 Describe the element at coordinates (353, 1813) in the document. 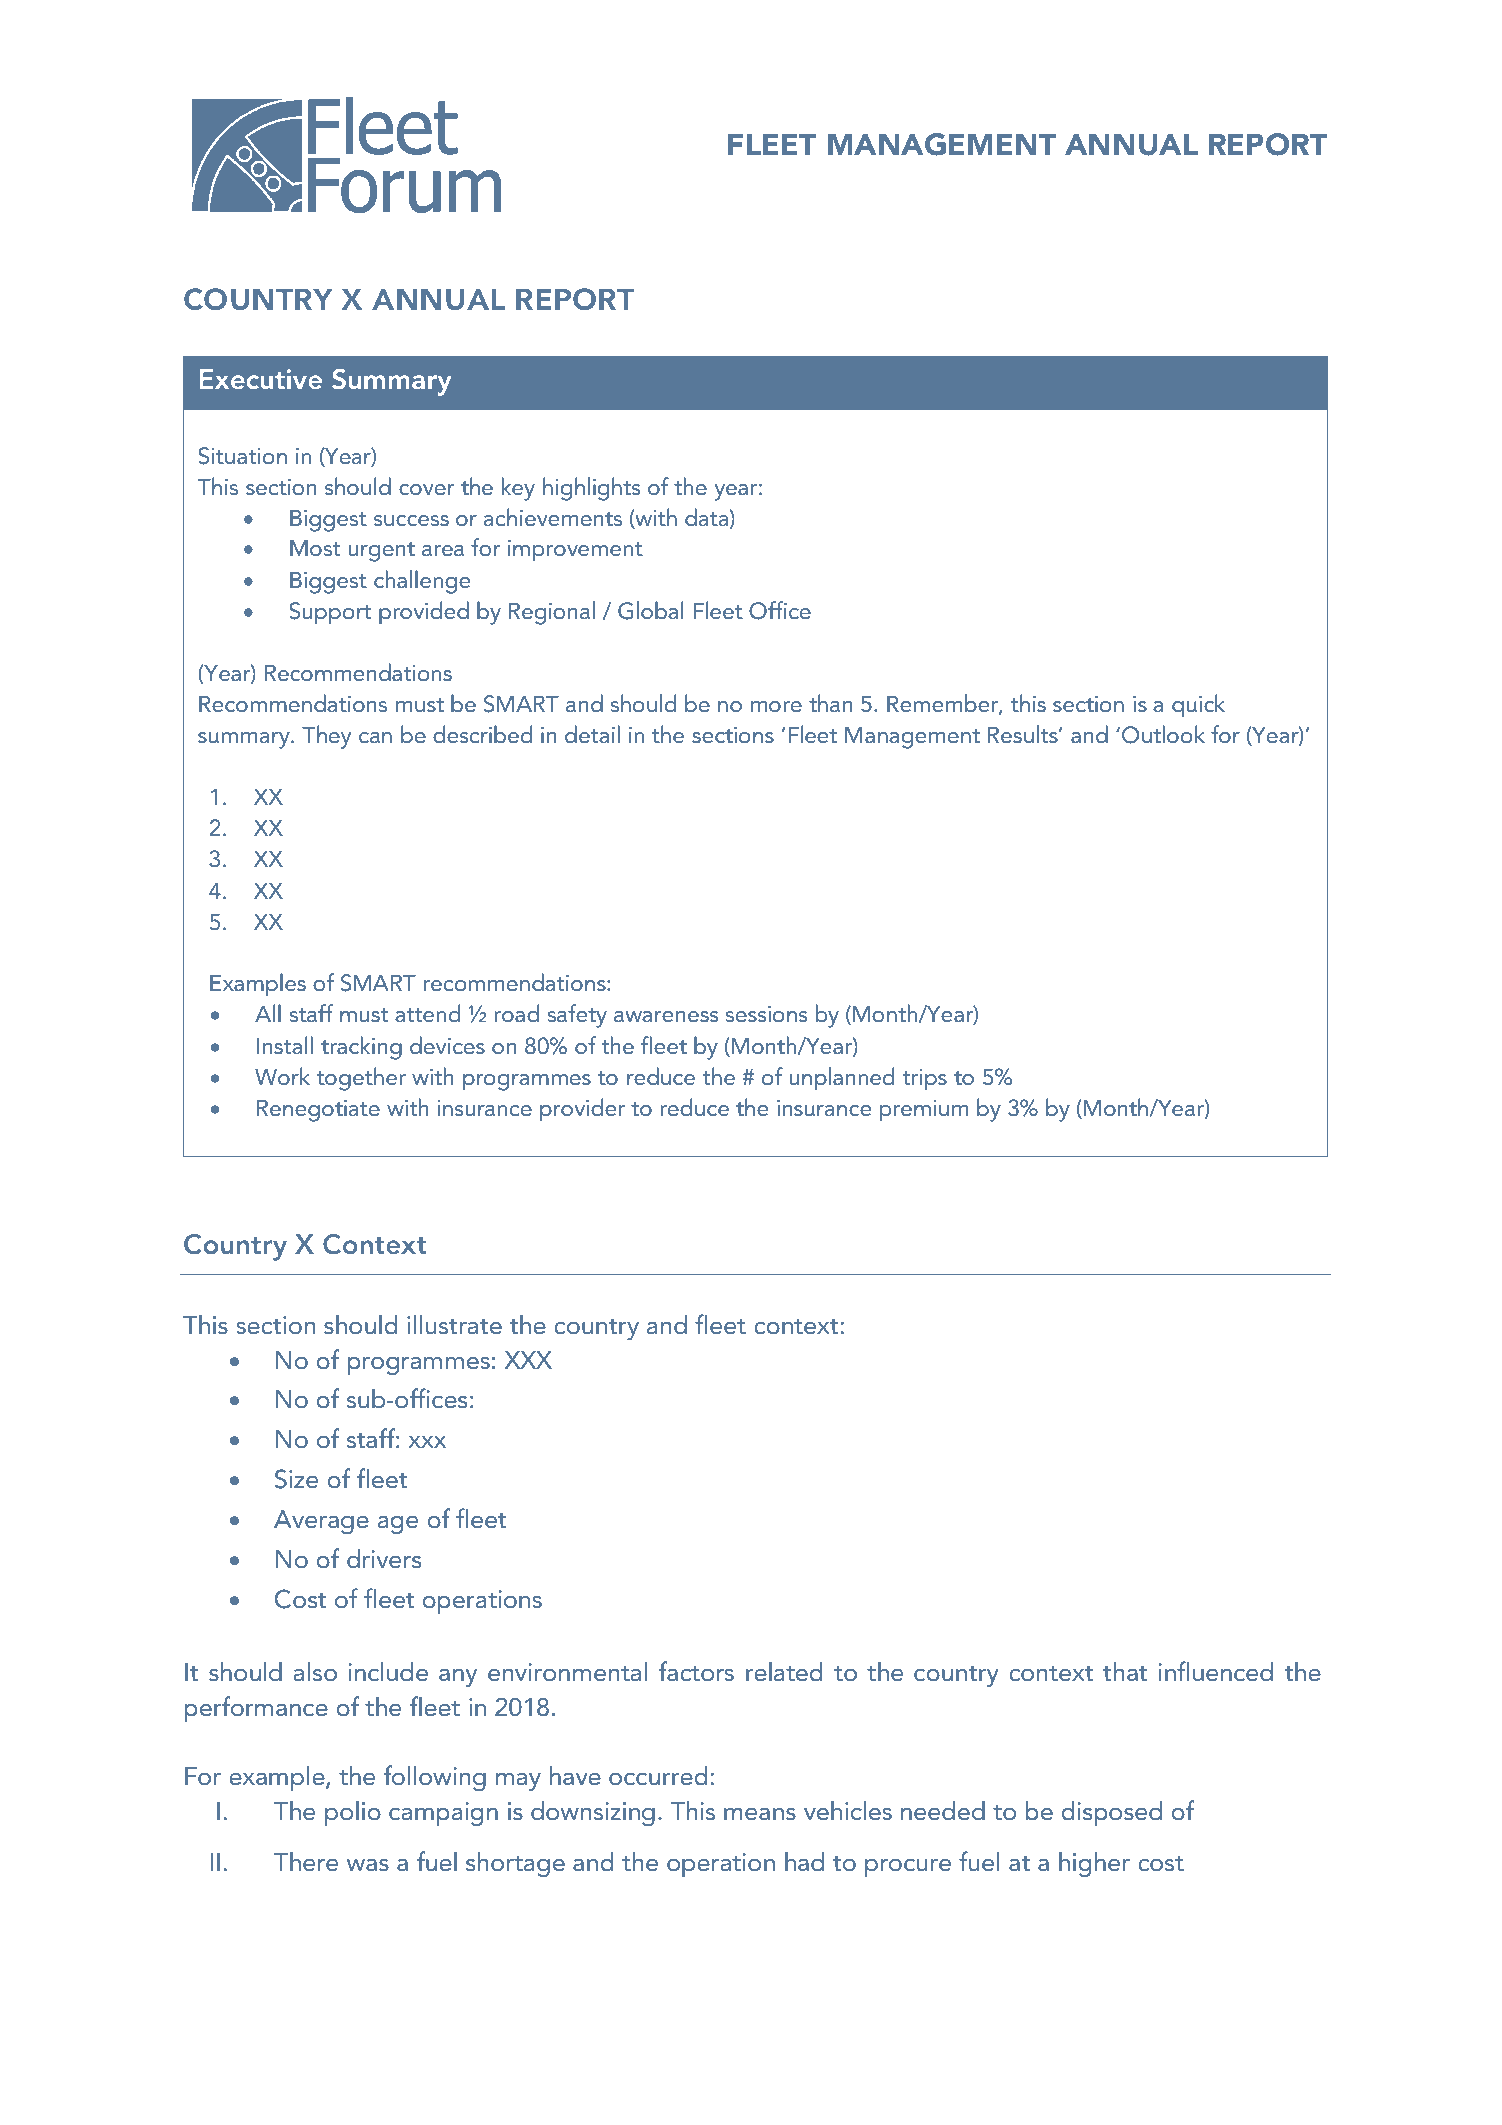

I see `polio` at that location.
